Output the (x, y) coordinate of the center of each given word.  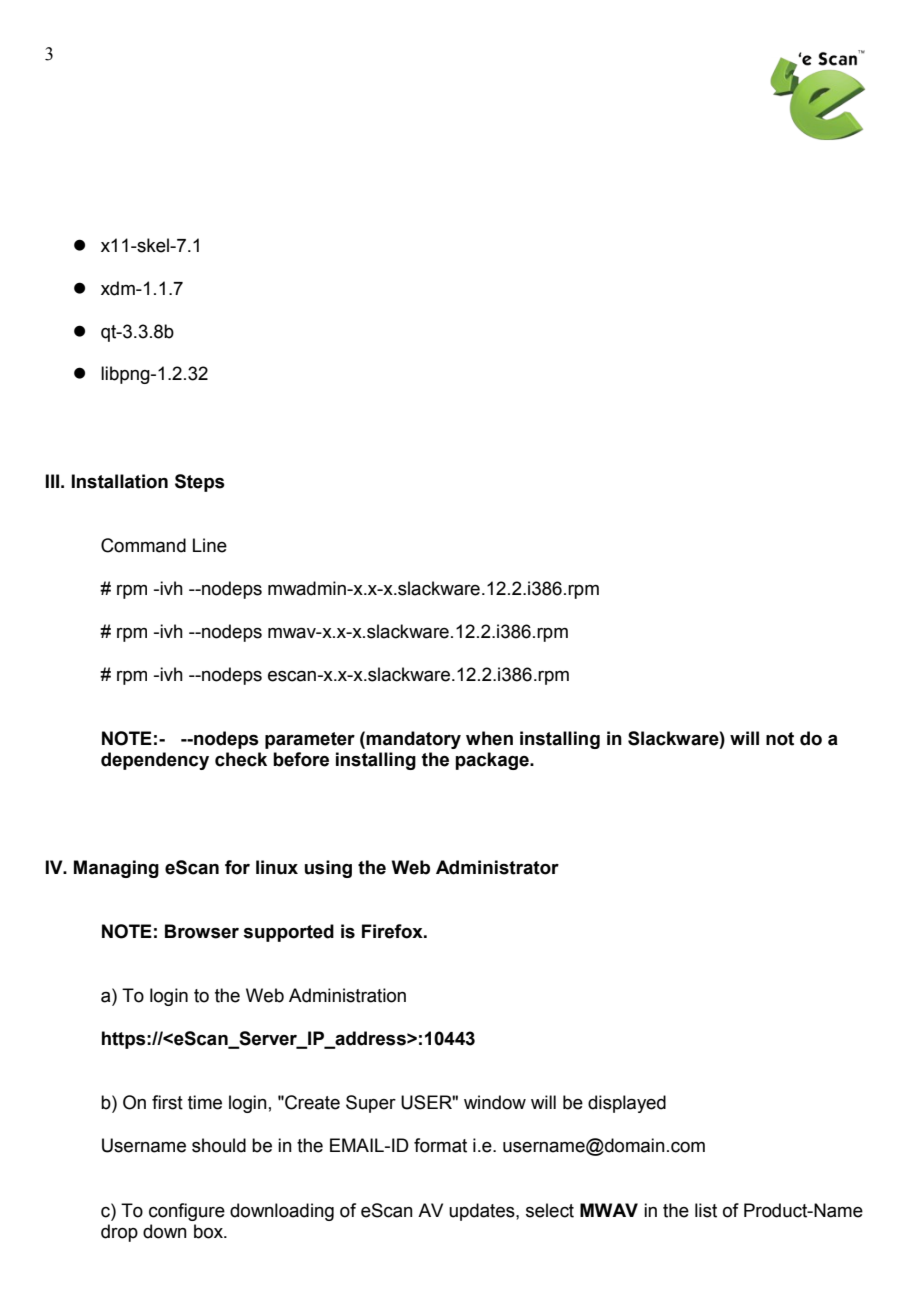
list (706, 1210)
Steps (200, 483)
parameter (310, 740)
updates (483, 1212)
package (493, 761)
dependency (155, 761)
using (328, 869)
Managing (116, 869)
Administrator (497, 867)
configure (187, 1212)
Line (210, 545)
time (205, 1102)
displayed (627, 1104)
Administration (347, 995)
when (489, 738)
